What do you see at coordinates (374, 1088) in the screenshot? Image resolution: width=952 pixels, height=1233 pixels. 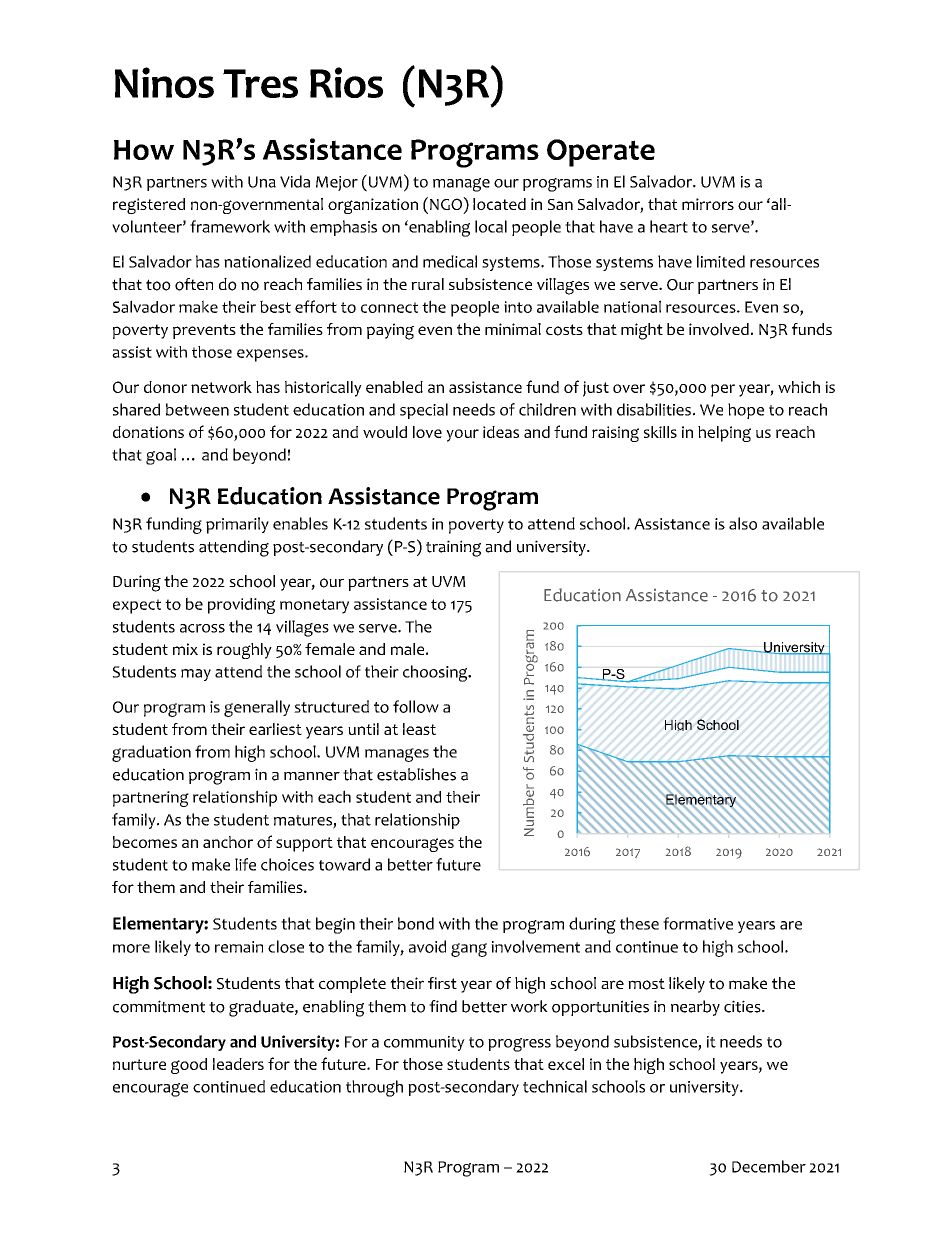 I see `through` at bounding box center [374, 1088].
